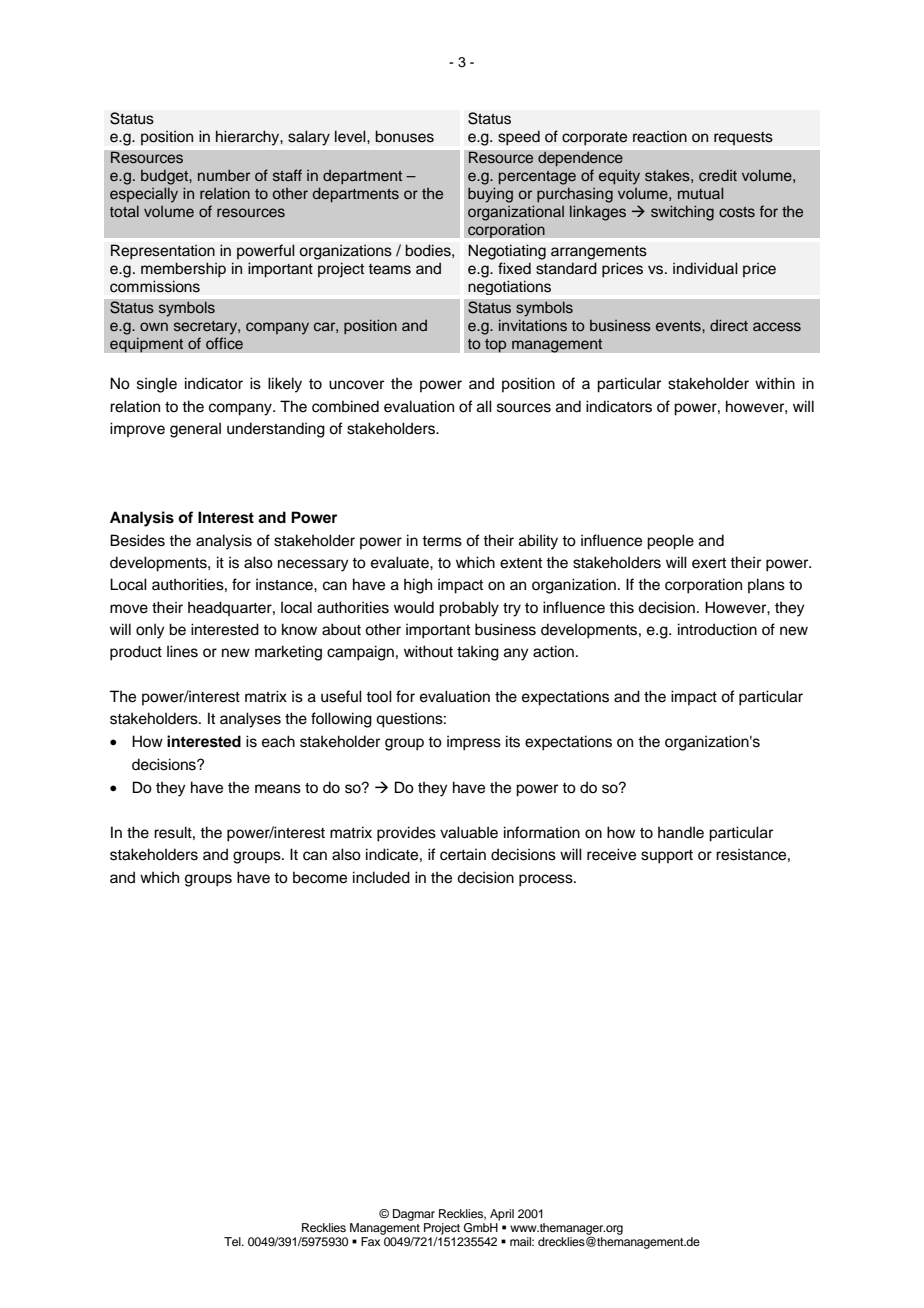  I want to click on number, so click(224, 175).
